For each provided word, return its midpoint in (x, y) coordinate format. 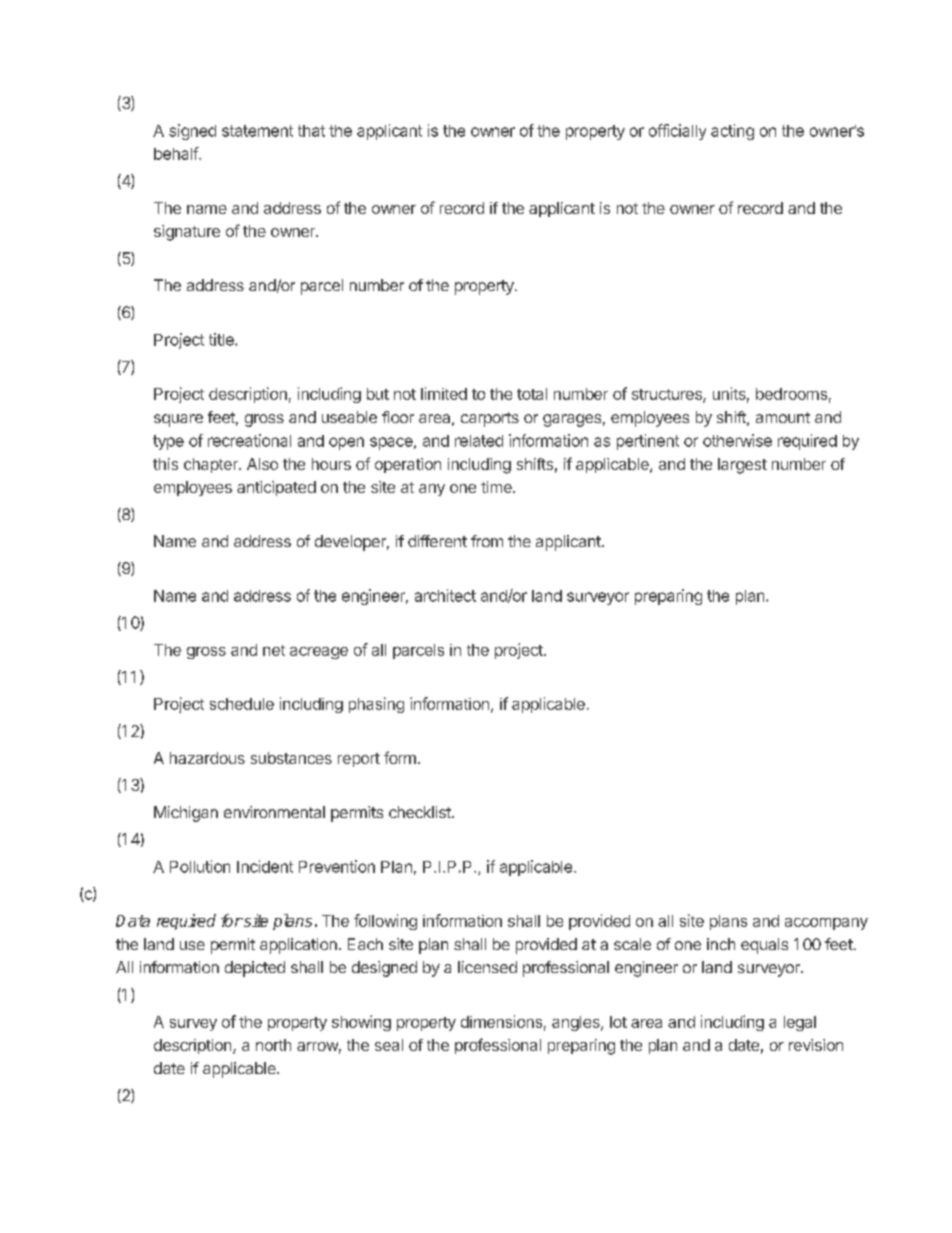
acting (732, 132)
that (311, 131)
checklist (421, 812)
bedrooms (791, 394)
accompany (826, 924)
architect (445, 595)
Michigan (186, 814)
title (222, 339)
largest (742, 466)
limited (444, 393)
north (273, 1045)
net (274, 650)
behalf (177, 153)
